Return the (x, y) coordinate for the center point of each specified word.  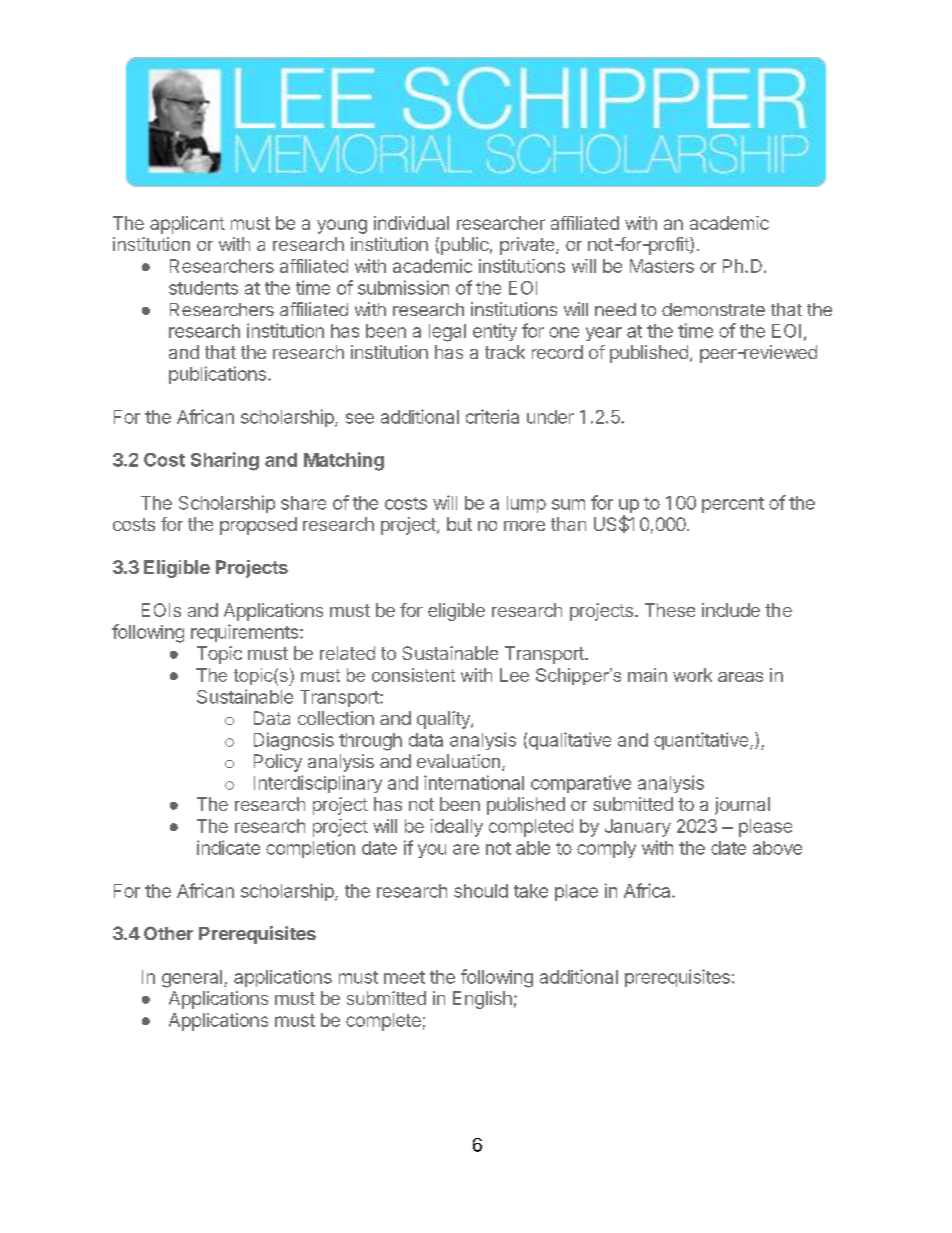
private (528, 246)
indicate (228, 847)
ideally (456, 828)
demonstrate (713, 309)
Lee (514, 675)
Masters (662, 266)
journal (742, 806)
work (692, 675)
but (459, 524)
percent (733, 505)
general (192, 979)
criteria (492, 416)
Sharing (225, 461)
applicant (187, 225)
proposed (258, 526)
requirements (246, 633)
